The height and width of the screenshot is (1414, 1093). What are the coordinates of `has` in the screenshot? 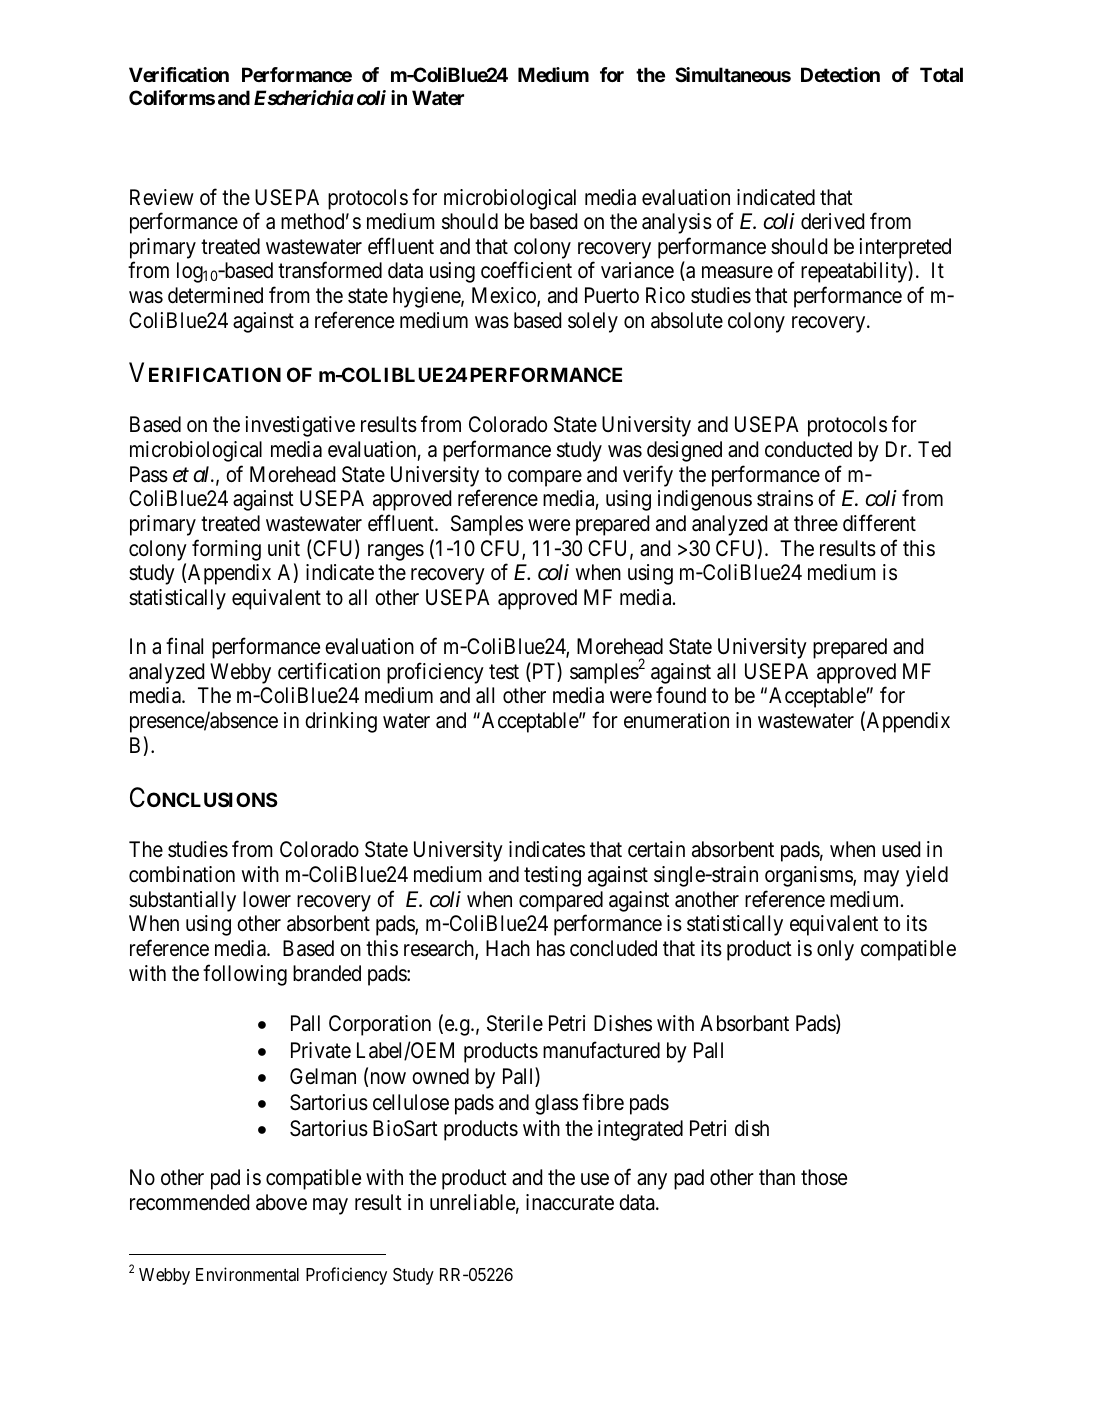 It's located at (551, 948).
